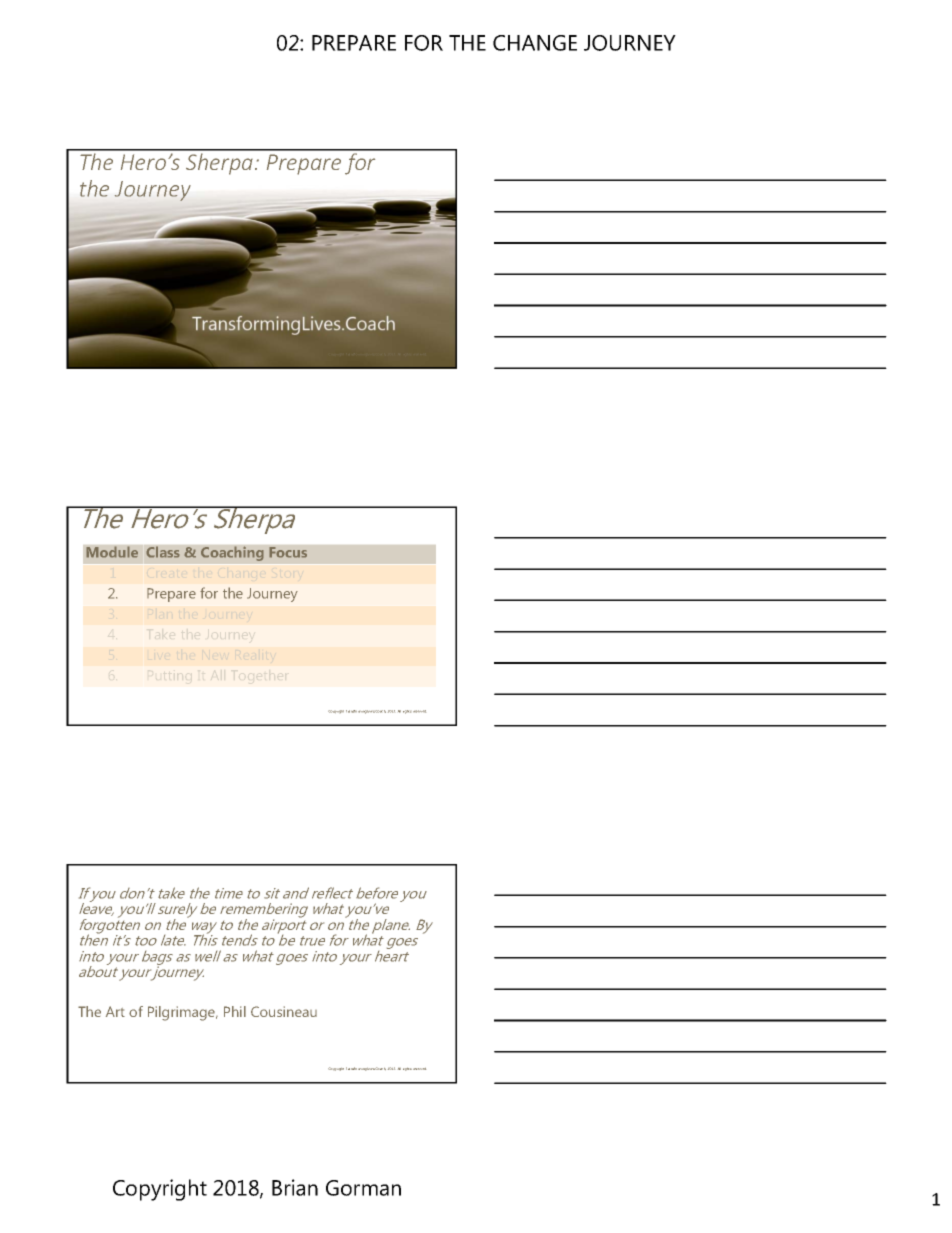  I want to click on Phil, so click(235, 1011).
